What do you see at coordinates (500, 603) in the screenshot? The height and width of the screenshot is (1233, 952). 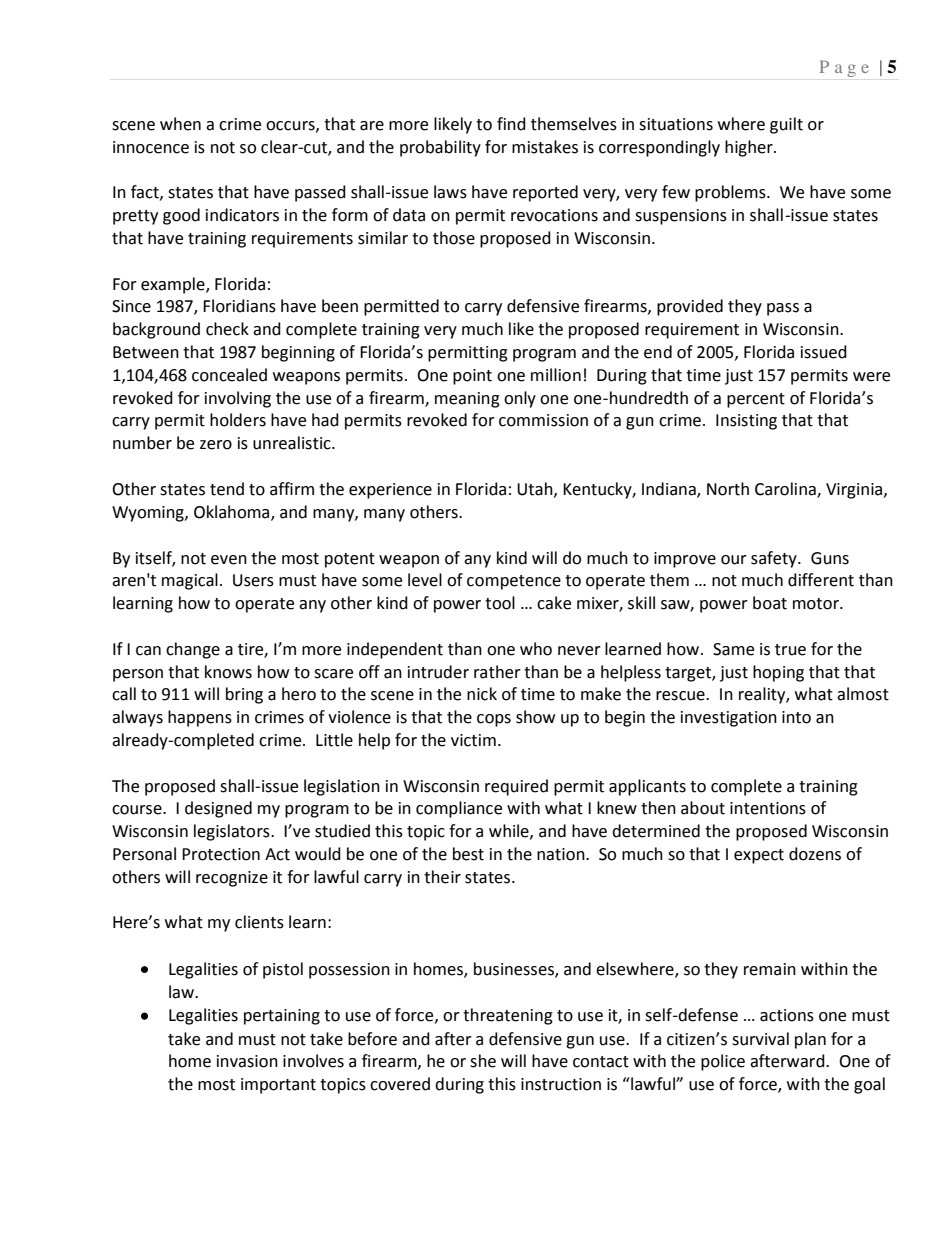 I see `tool` at bounding box center [500, 603].
